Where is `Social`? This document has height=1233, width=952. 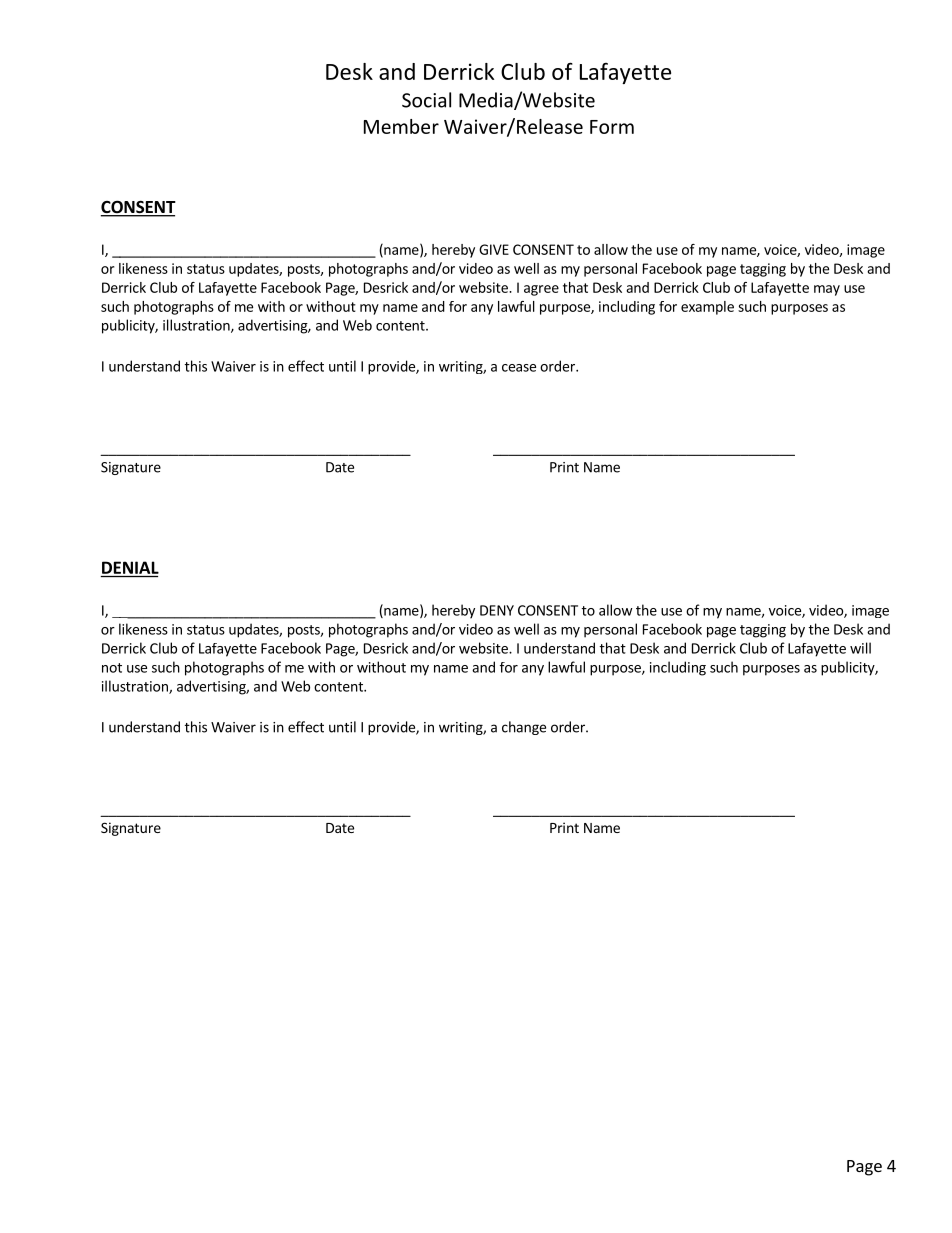
Social is located at coordinates (426, 100).
